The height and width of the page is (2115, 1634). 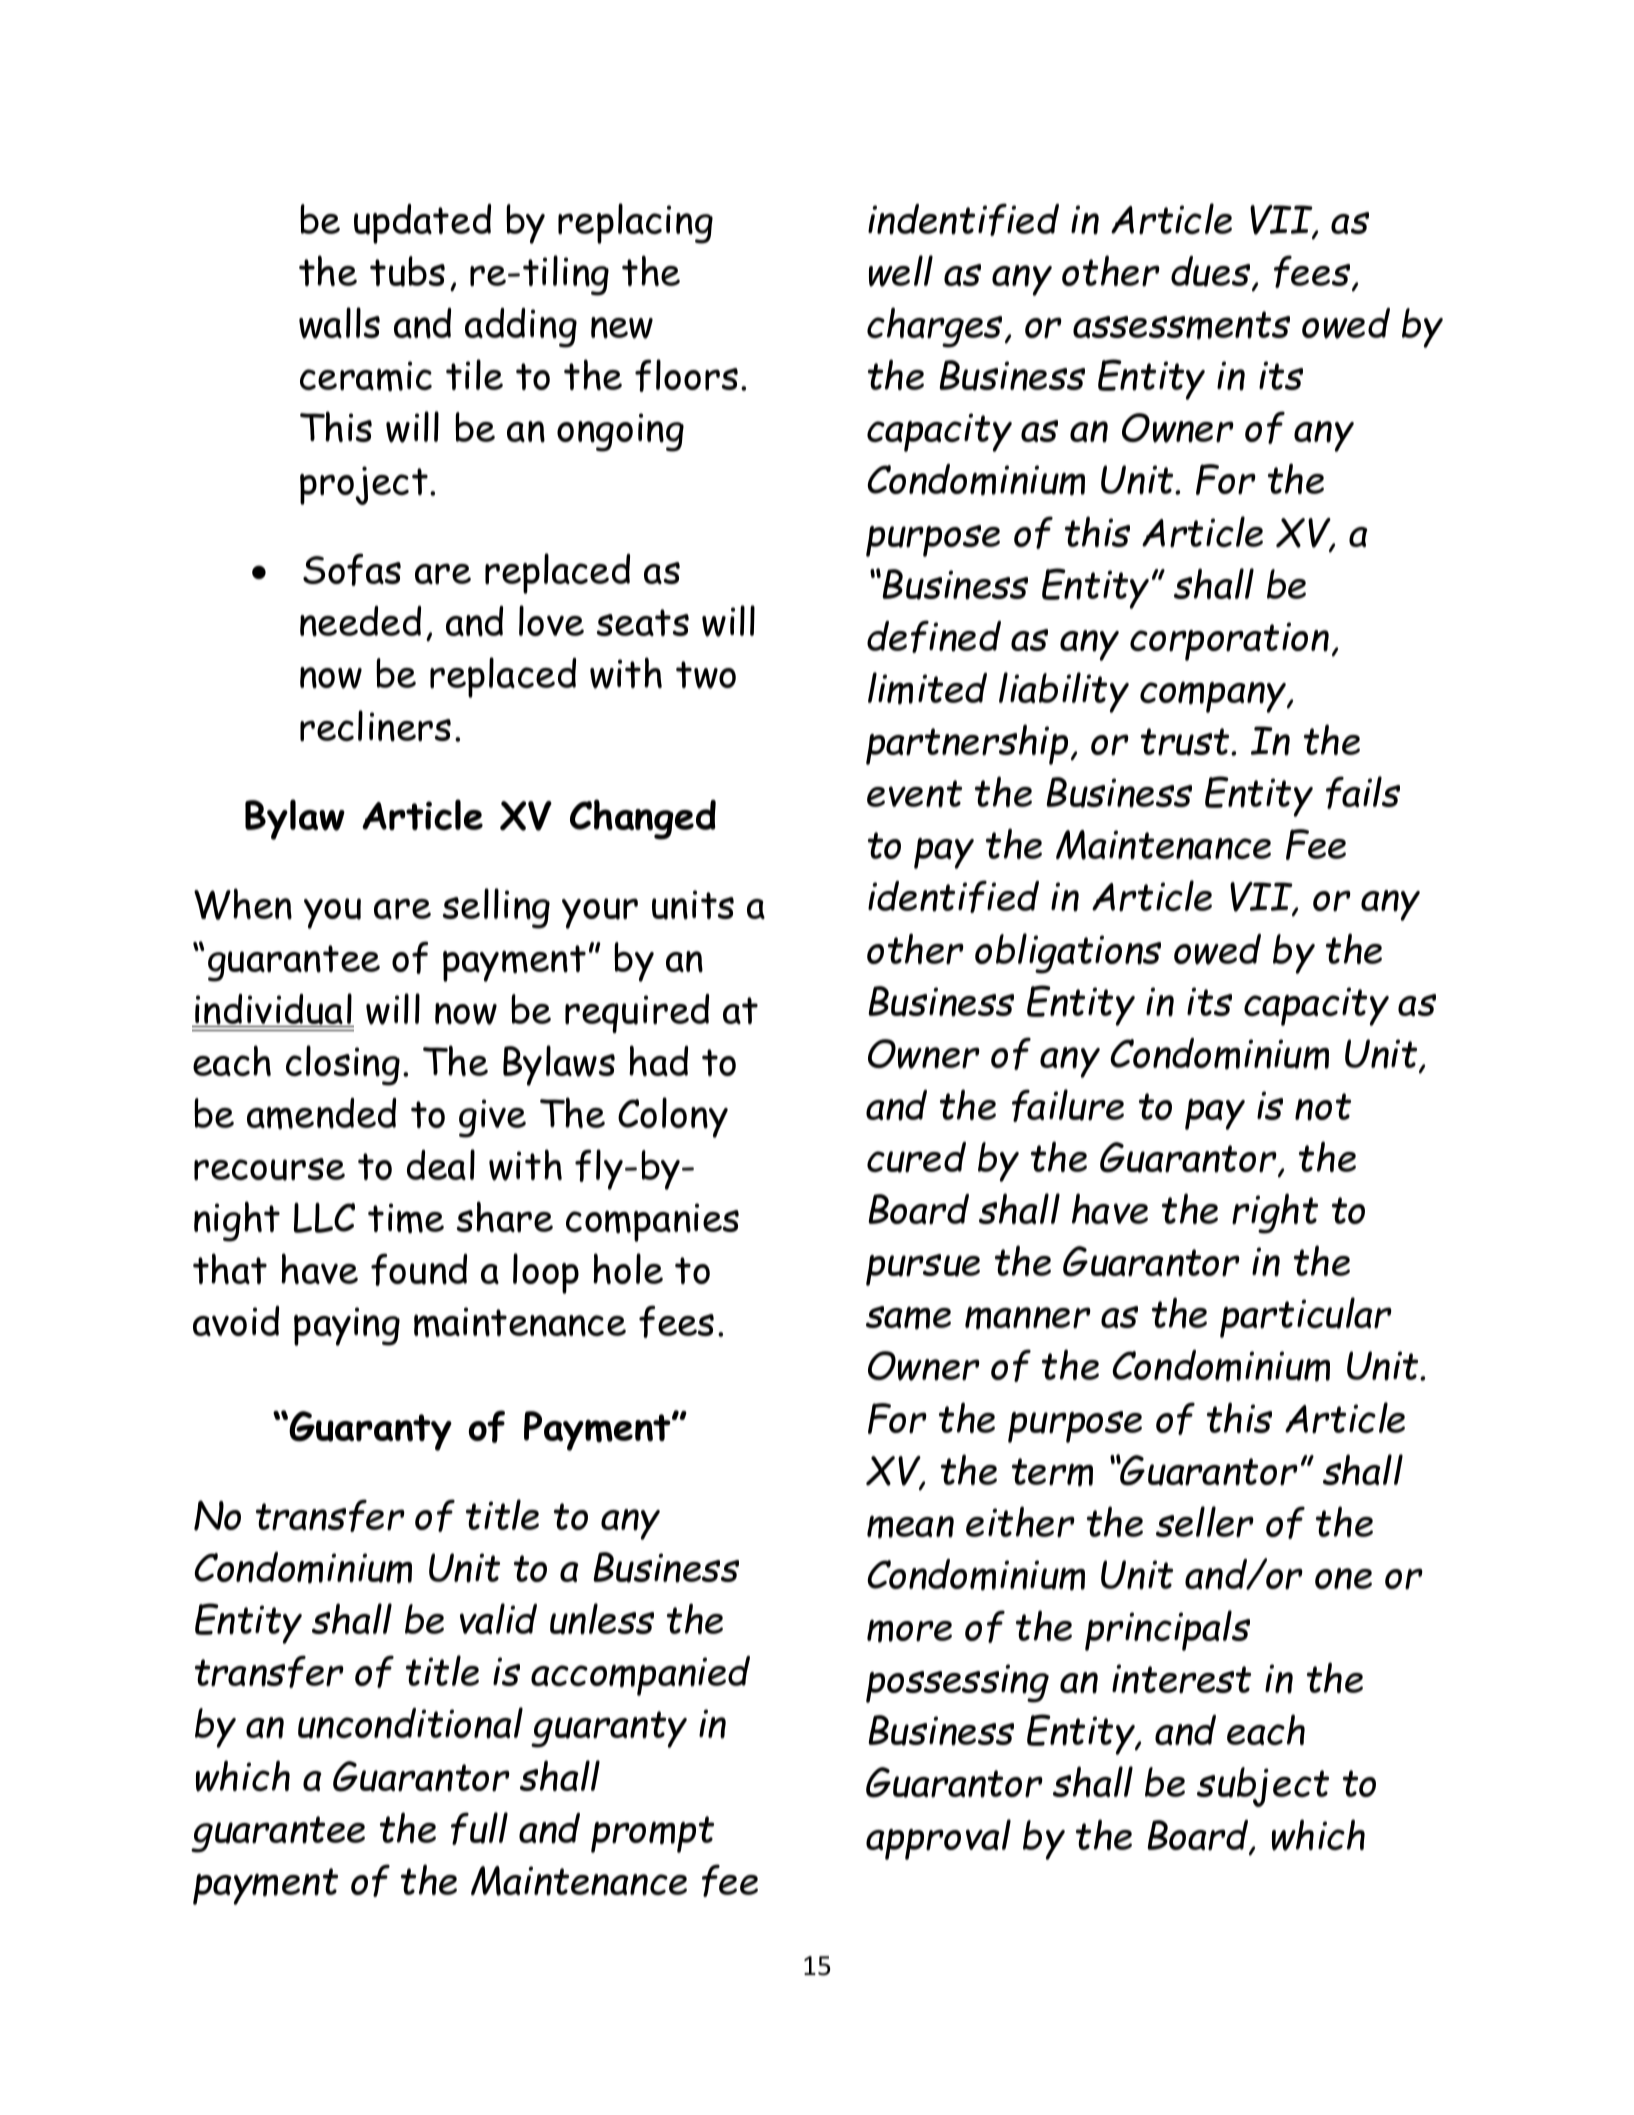 What do you see at coordinates (1212, 272) in the page?
I see `dues` at bounding box center [1212, 272].
